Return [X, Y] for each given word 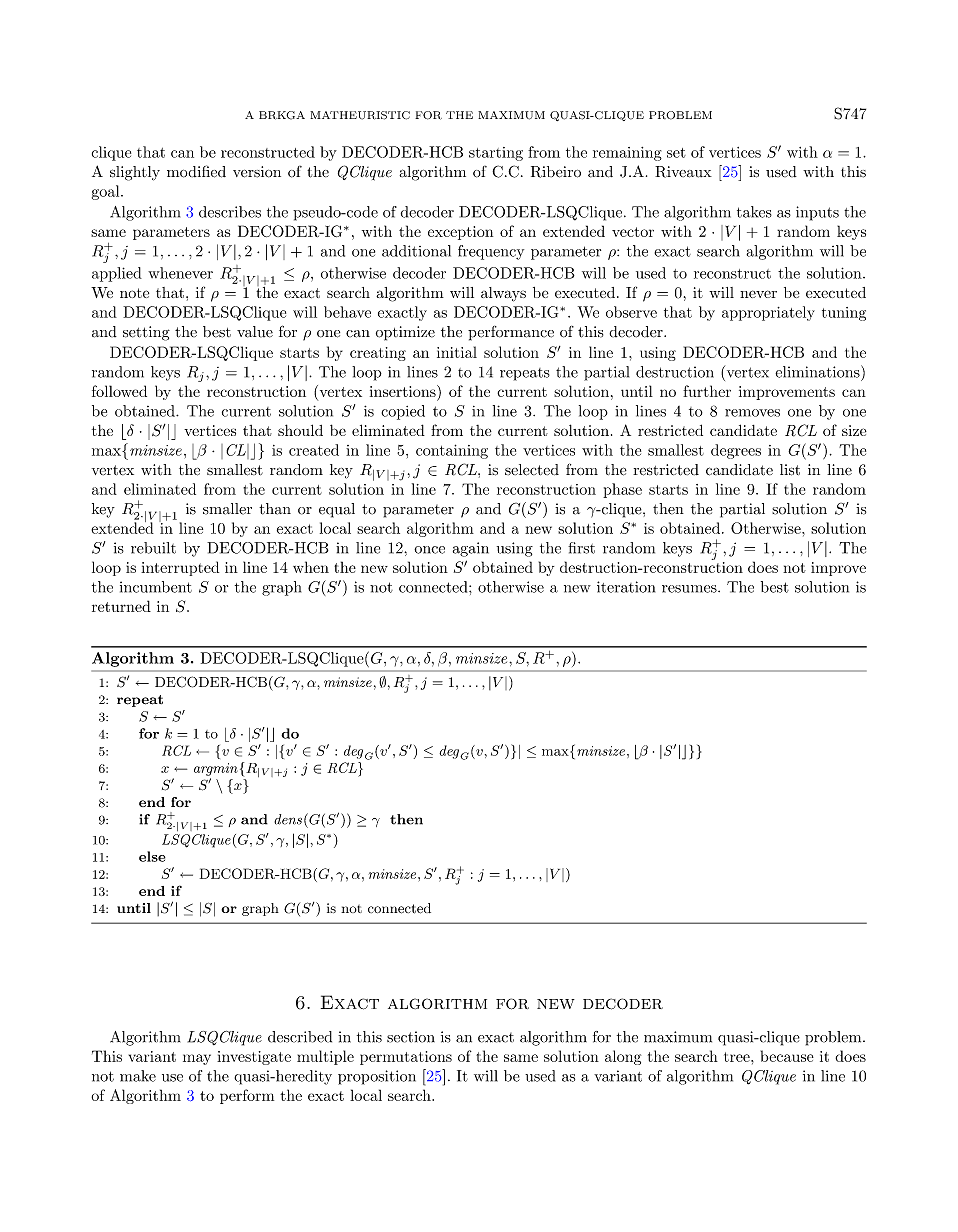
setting [146, 333]
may [197, 1059]
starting [496, 154]
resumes [690, 589]
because [787, 1056]
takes [754, 212]
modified [196, 171]
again [471, 549]
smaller [227, 509]
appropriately [768, 313]
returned [121, 606]
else [152, 856]
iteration [626, 587]
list [790, 470]
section [411, 1037]
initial [457, 352]
